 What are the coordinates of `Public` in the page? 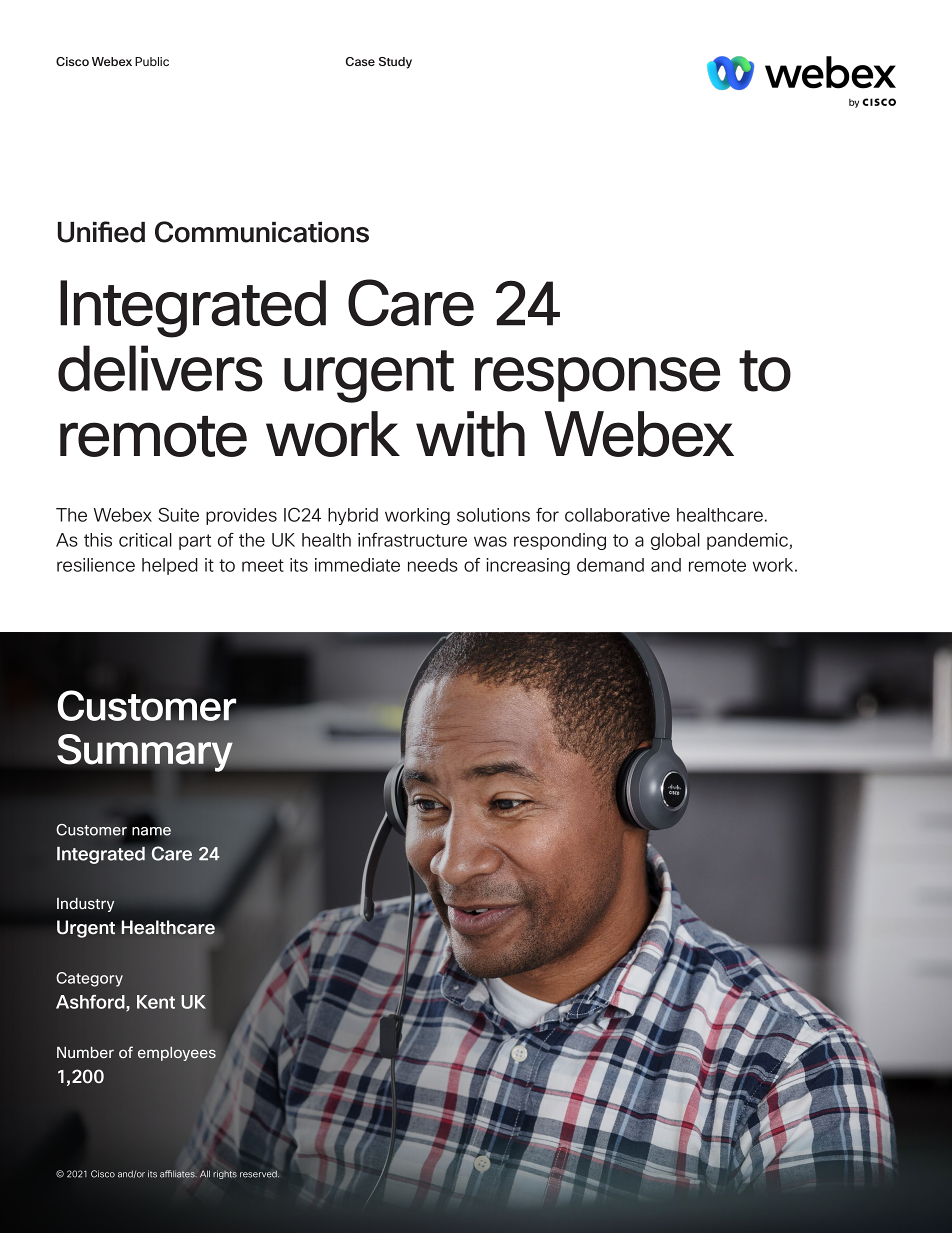 It's located at (152, 61).
